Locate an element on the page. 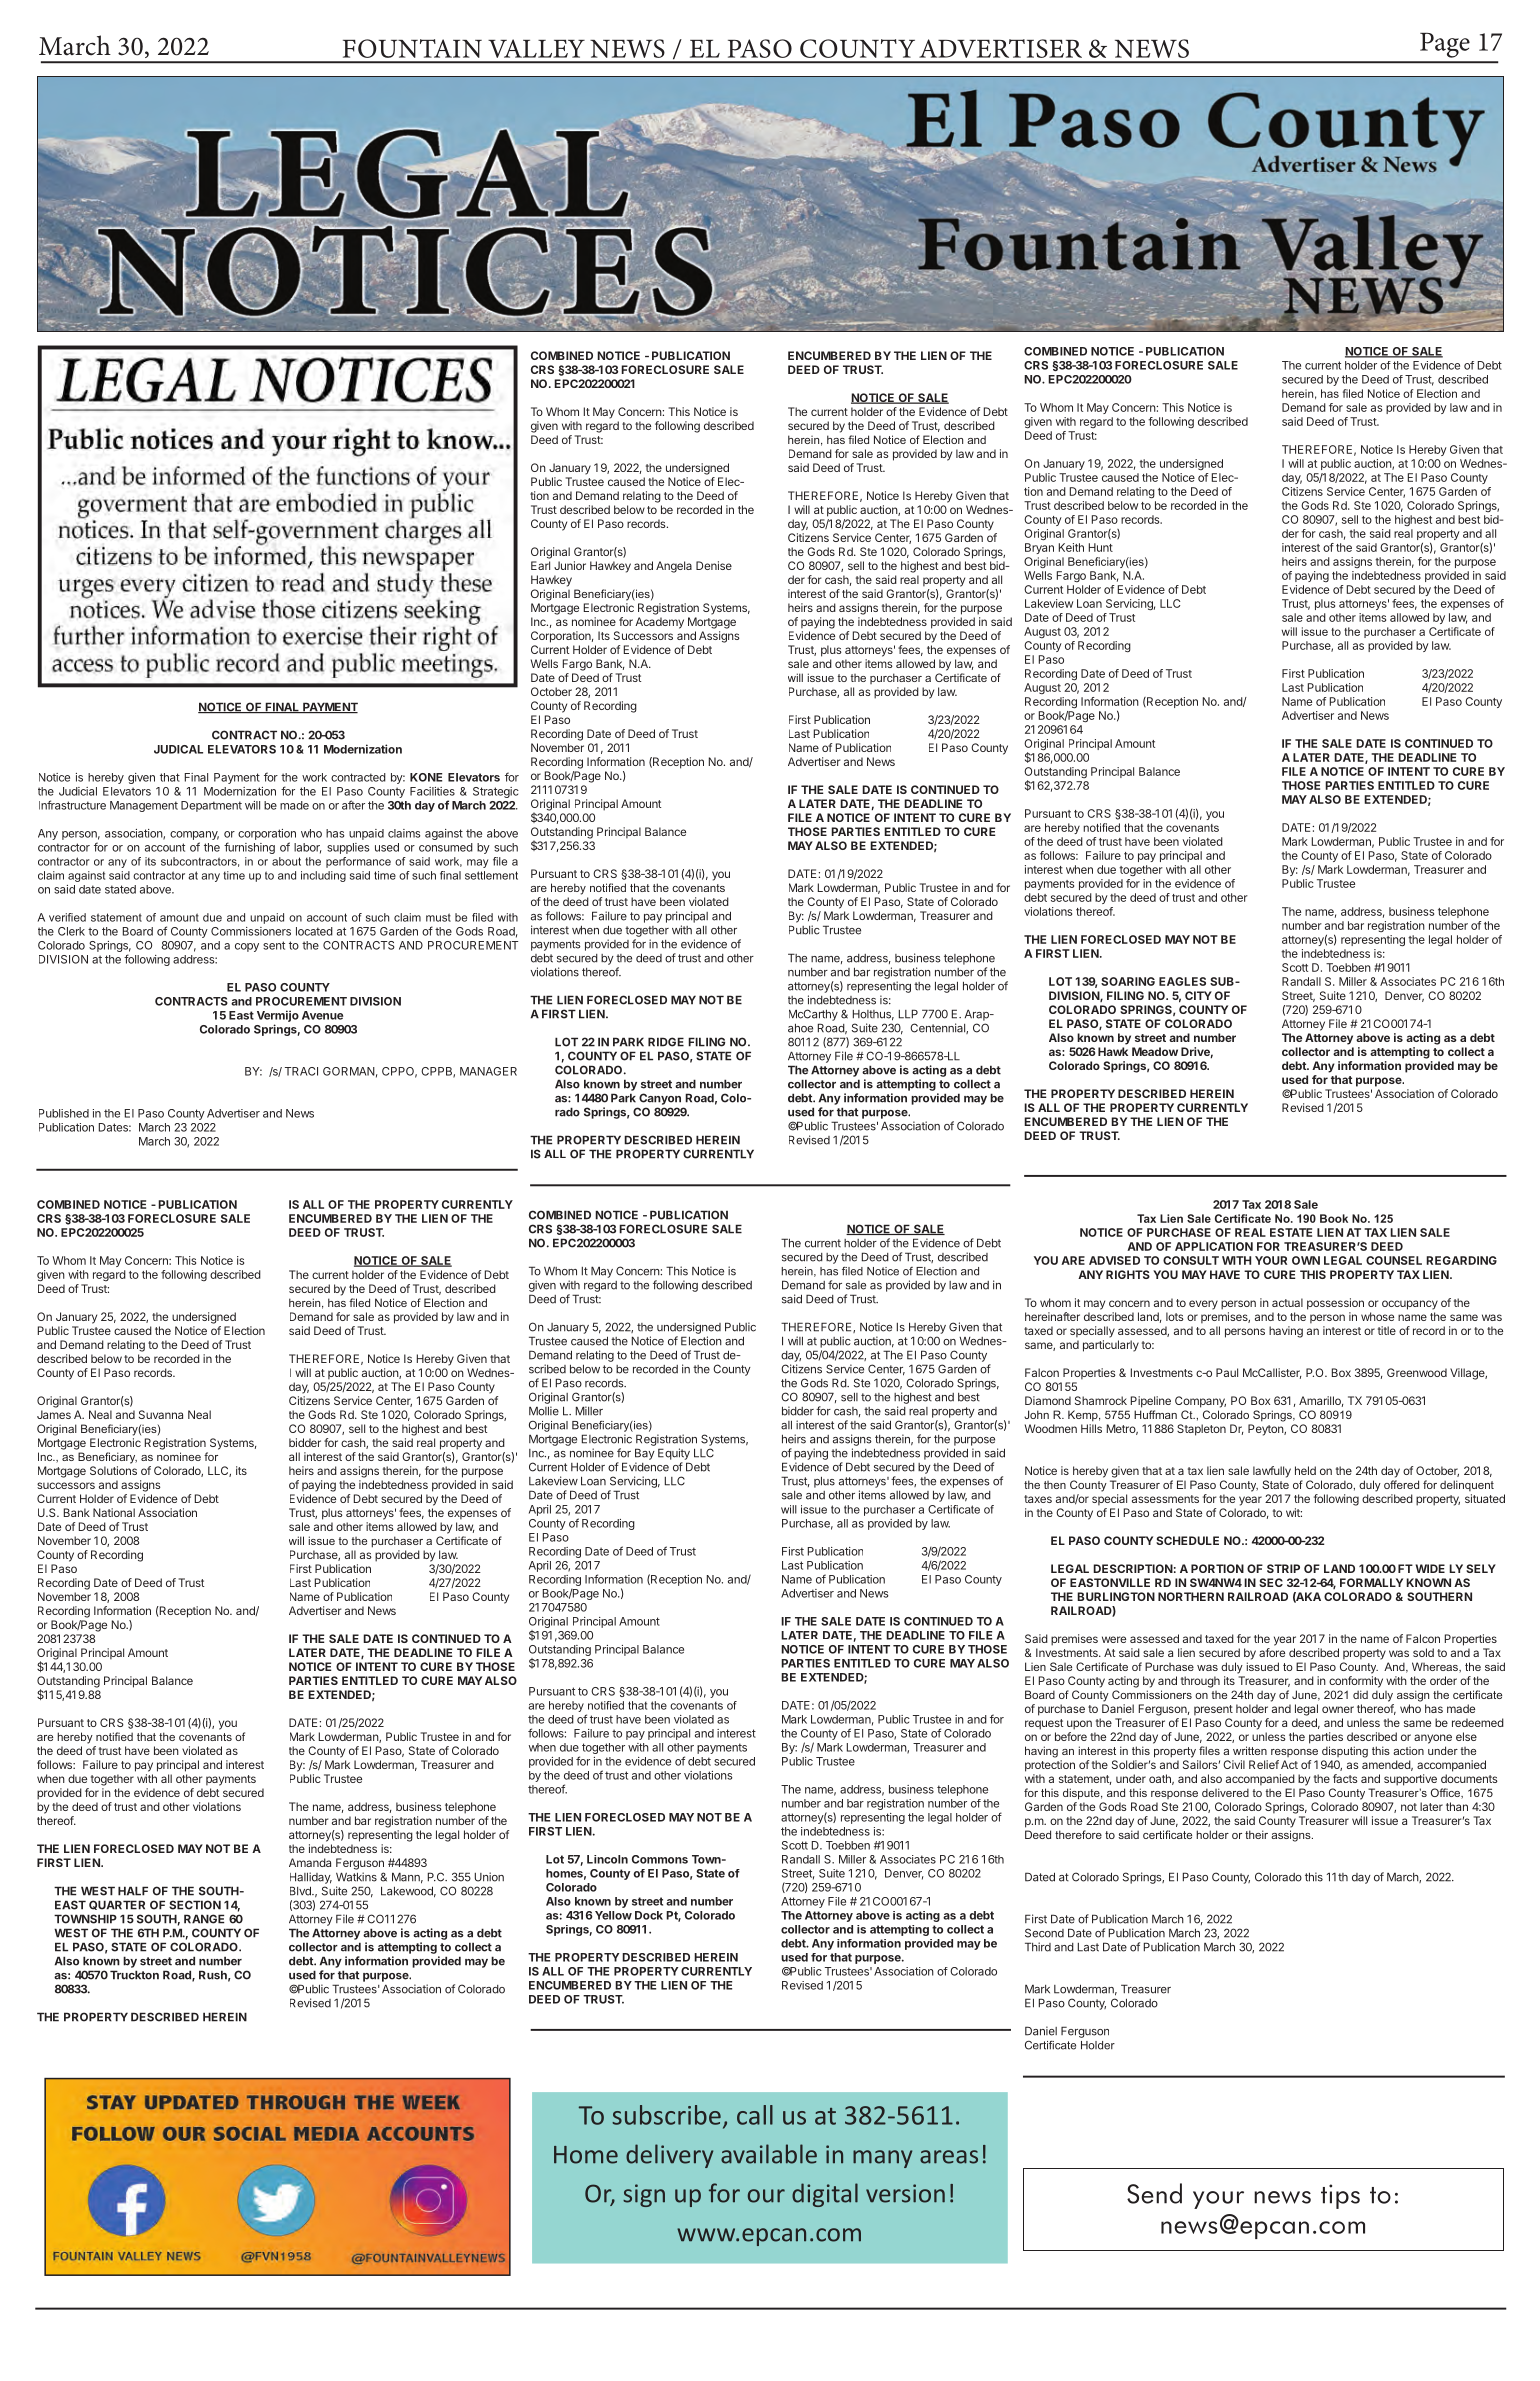 Image resolution: width=1540 pixels, height=2381 pixels. Denise is located at coordinates (714, 565).
